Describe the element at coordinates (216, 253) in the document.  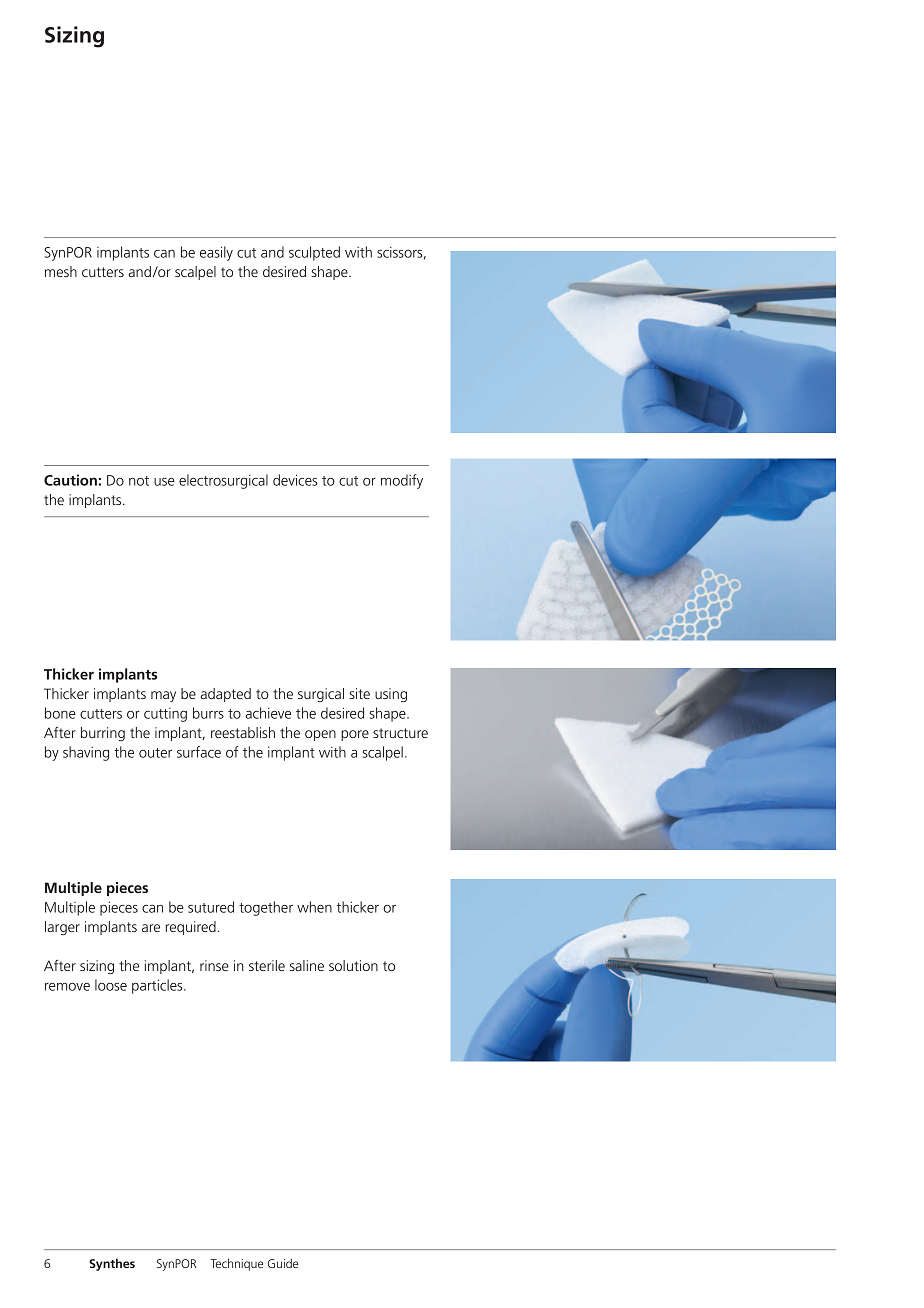
I see `easily` at that location.
